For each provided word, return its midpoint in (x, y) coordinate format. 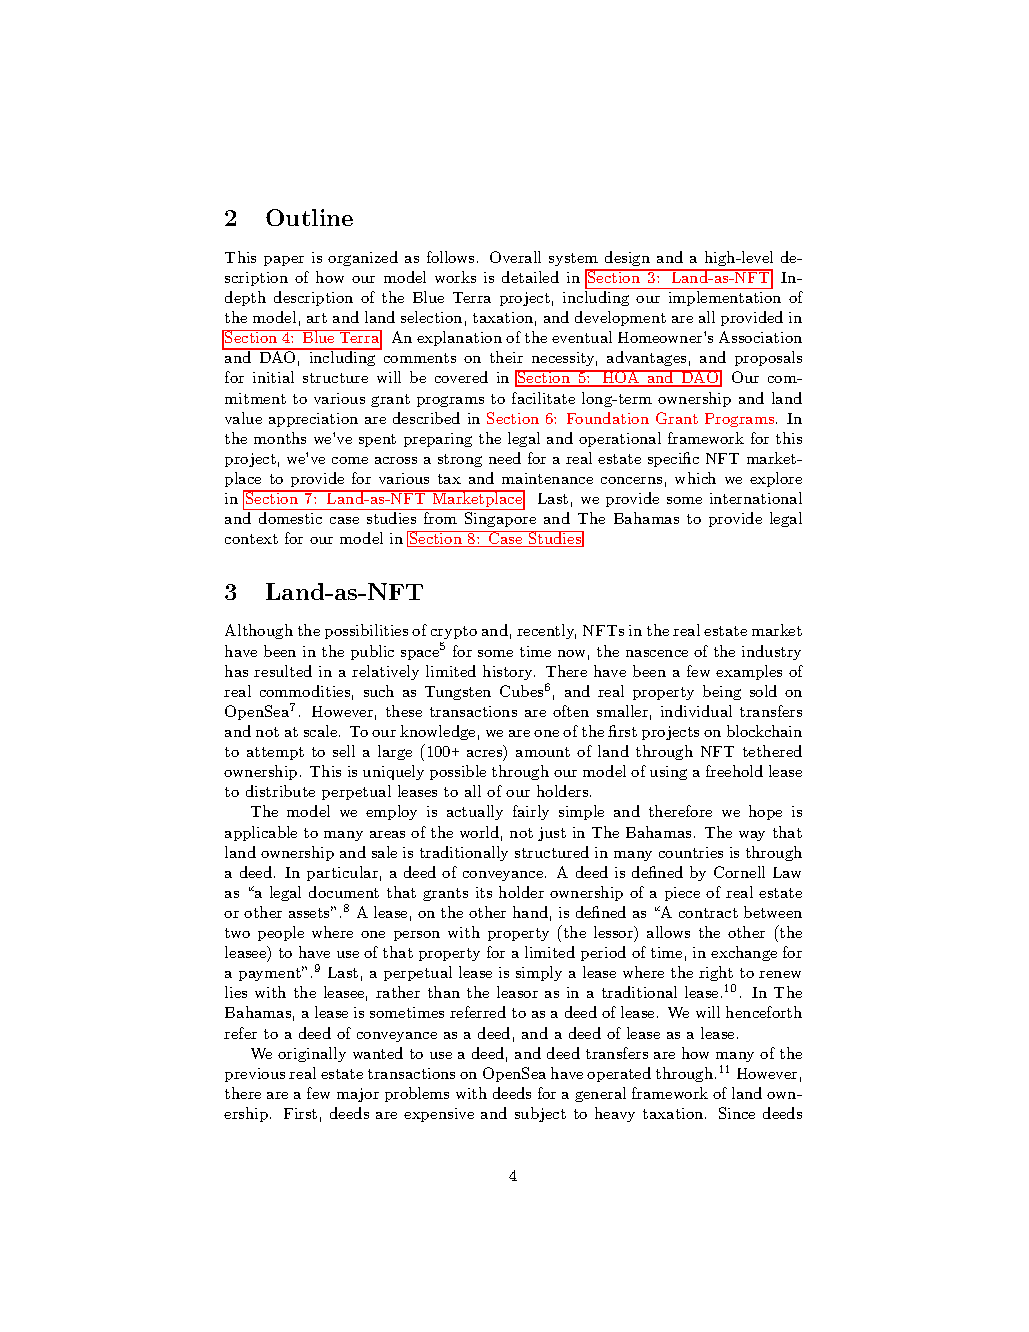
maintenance (547, 478)
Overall (515, 257)
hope (765, 812)
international (756, 498)
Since (737, 1113)
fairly (531, 812)
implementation (725, 298)
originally (312, 1054)
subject (540, 1114)
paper (284, 261)
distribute (280, 791)
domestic (290, 518)
